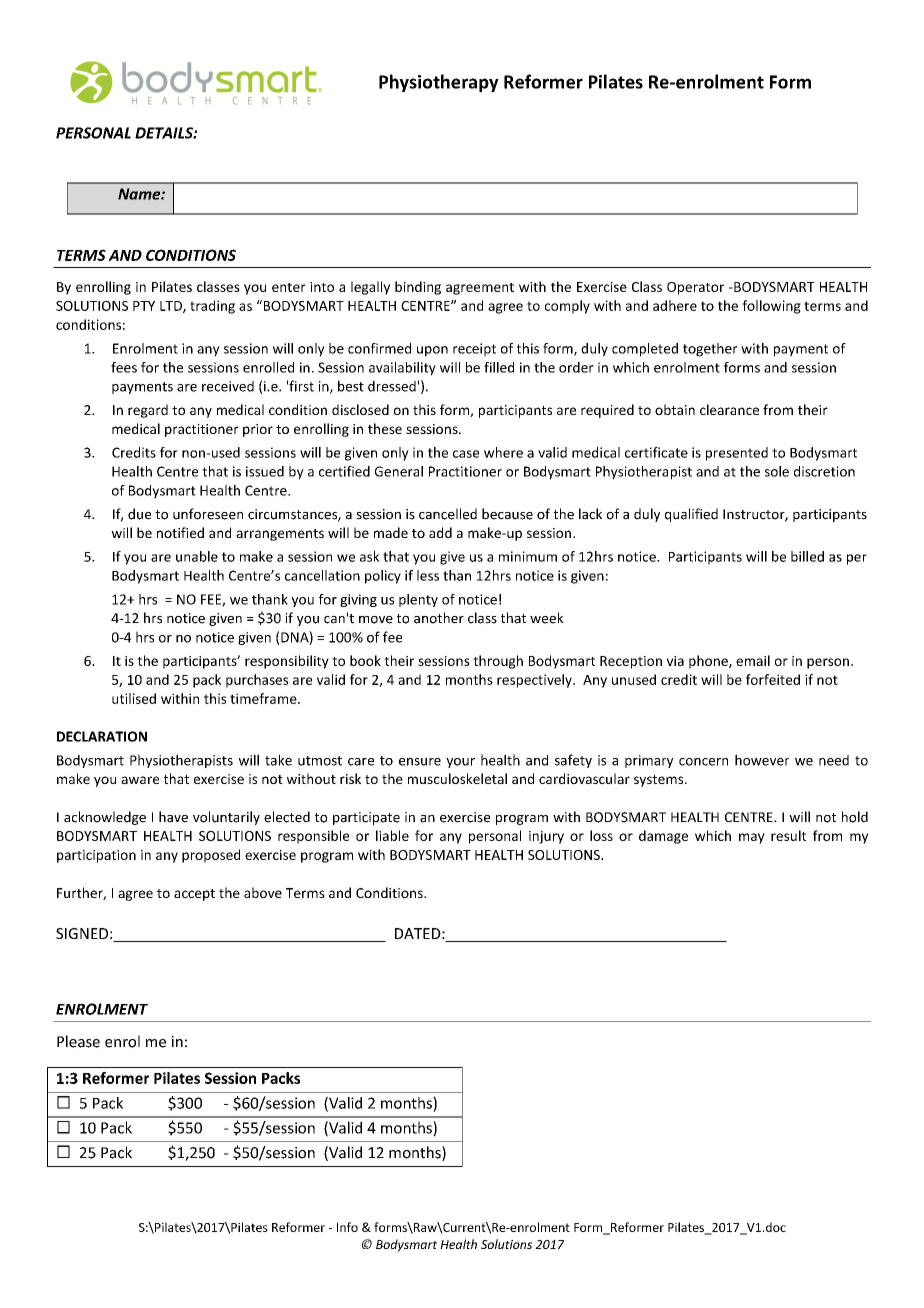  What do you see at coordinates (78, 1041) in the screenshot?
I see `Please` at bounding box center [78, 1041].
